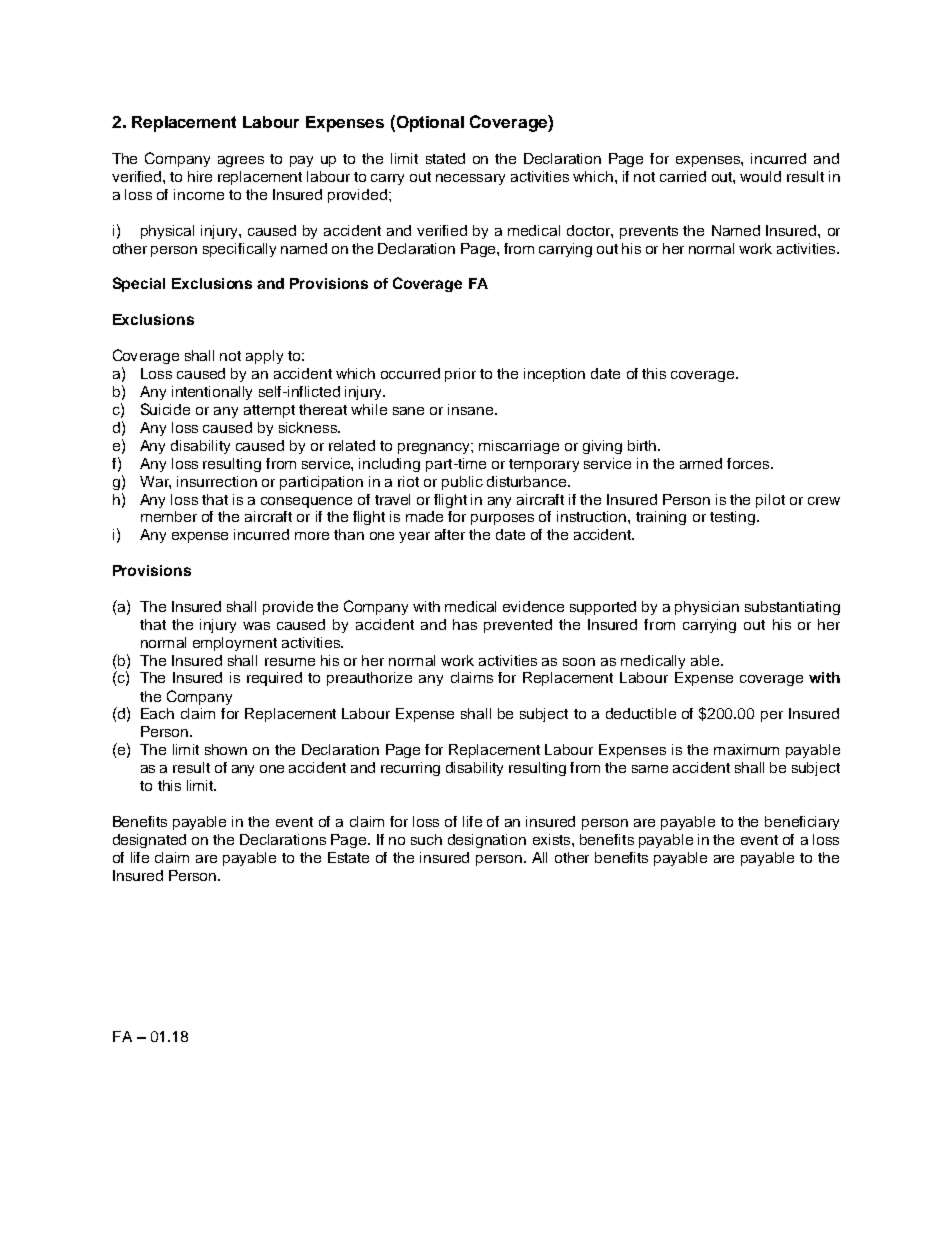  Describe the element at coordinates (760, 176) in the page. I see `would` at that location.
